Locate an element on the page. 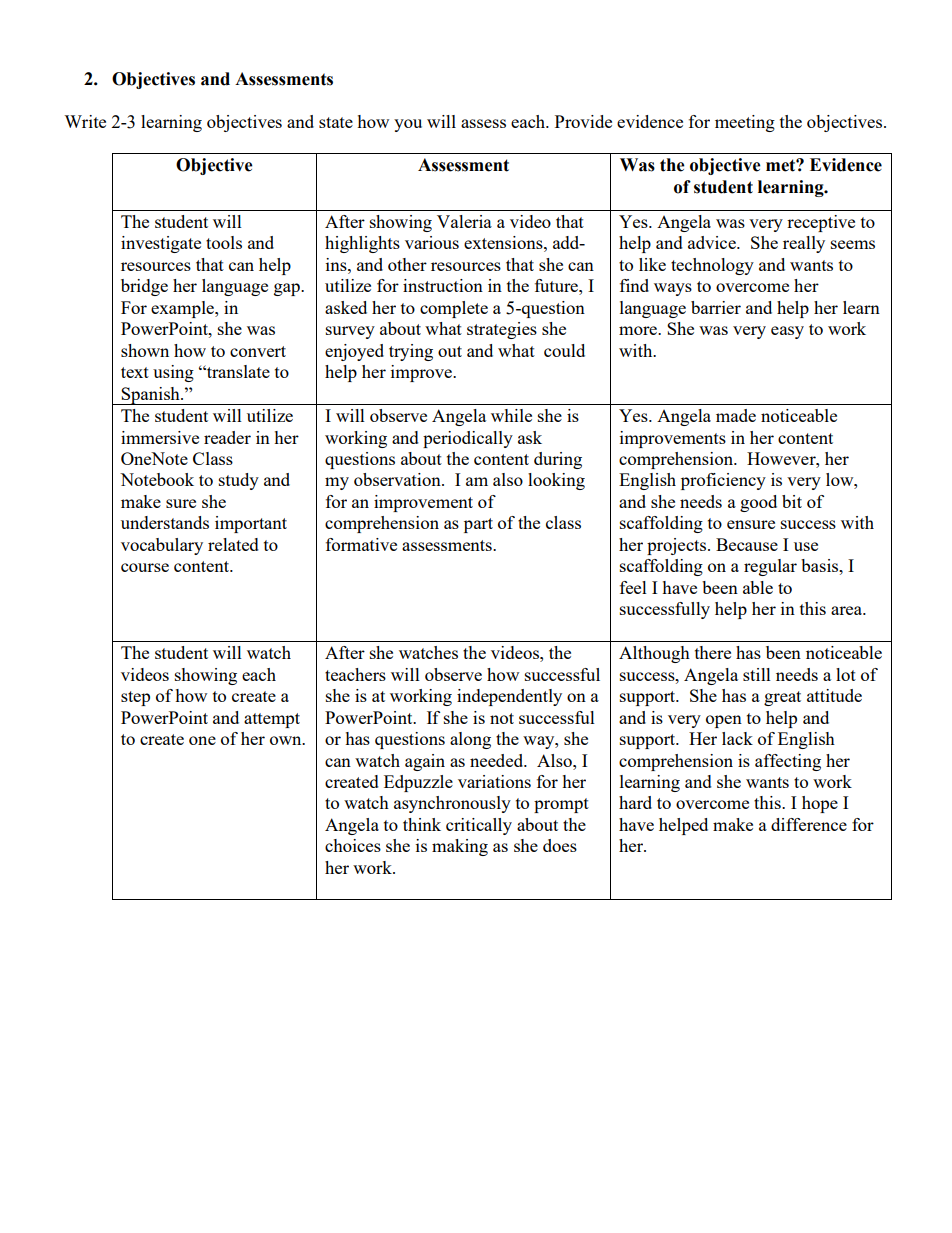 This image has width=952, height=1233. you is located at coordinates (408, 125).
